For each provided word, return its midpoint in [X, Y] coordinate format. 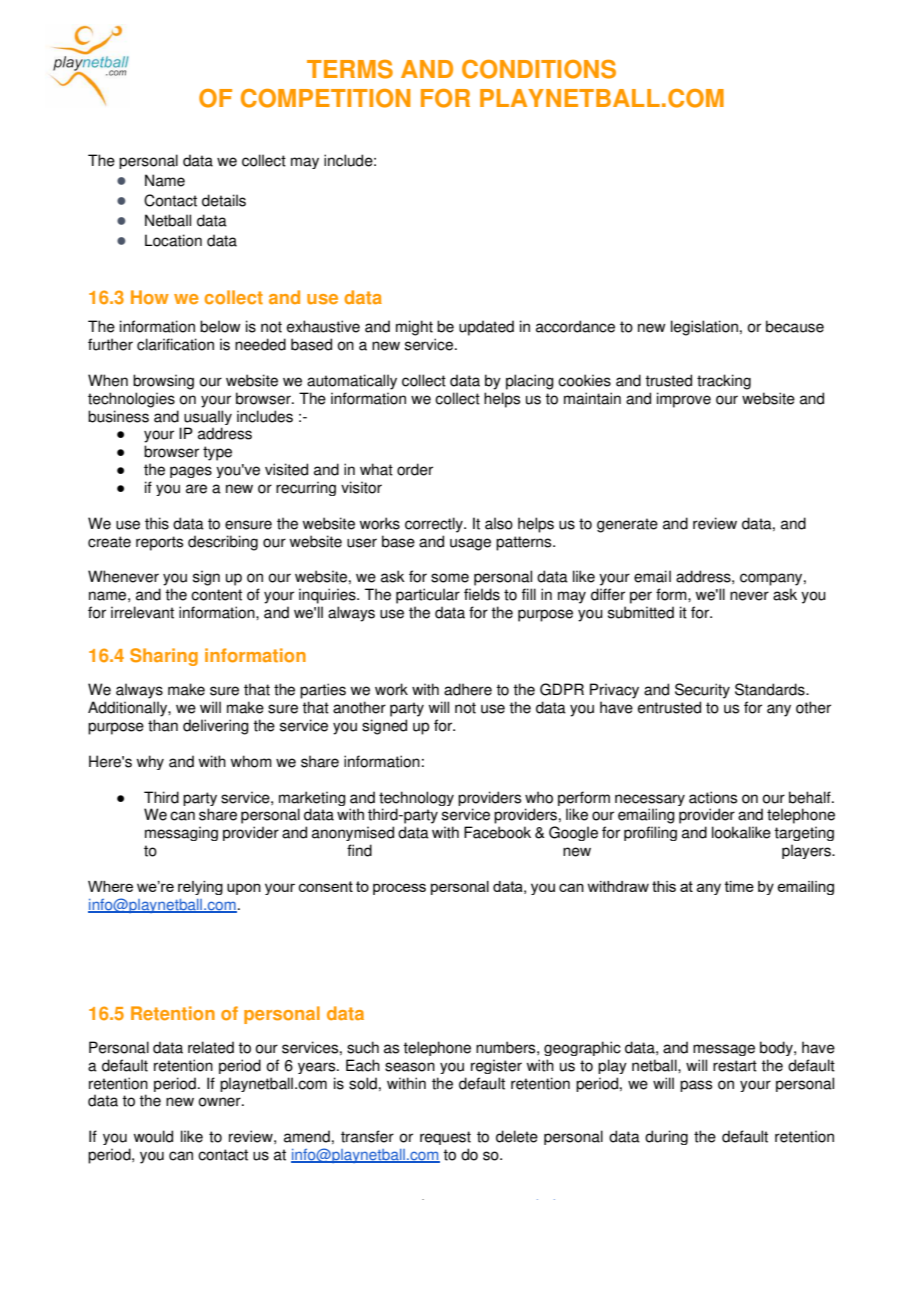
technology [416, 798]
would [153, 1136]
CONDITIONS [539, 69]
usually [208, 417]
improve [684, 400]
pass [696, 1086]
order [415, 469]
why [150, 762]
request [445, 1138]
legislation [704, 328]
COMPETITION [326, 98]
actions [713, 797]
